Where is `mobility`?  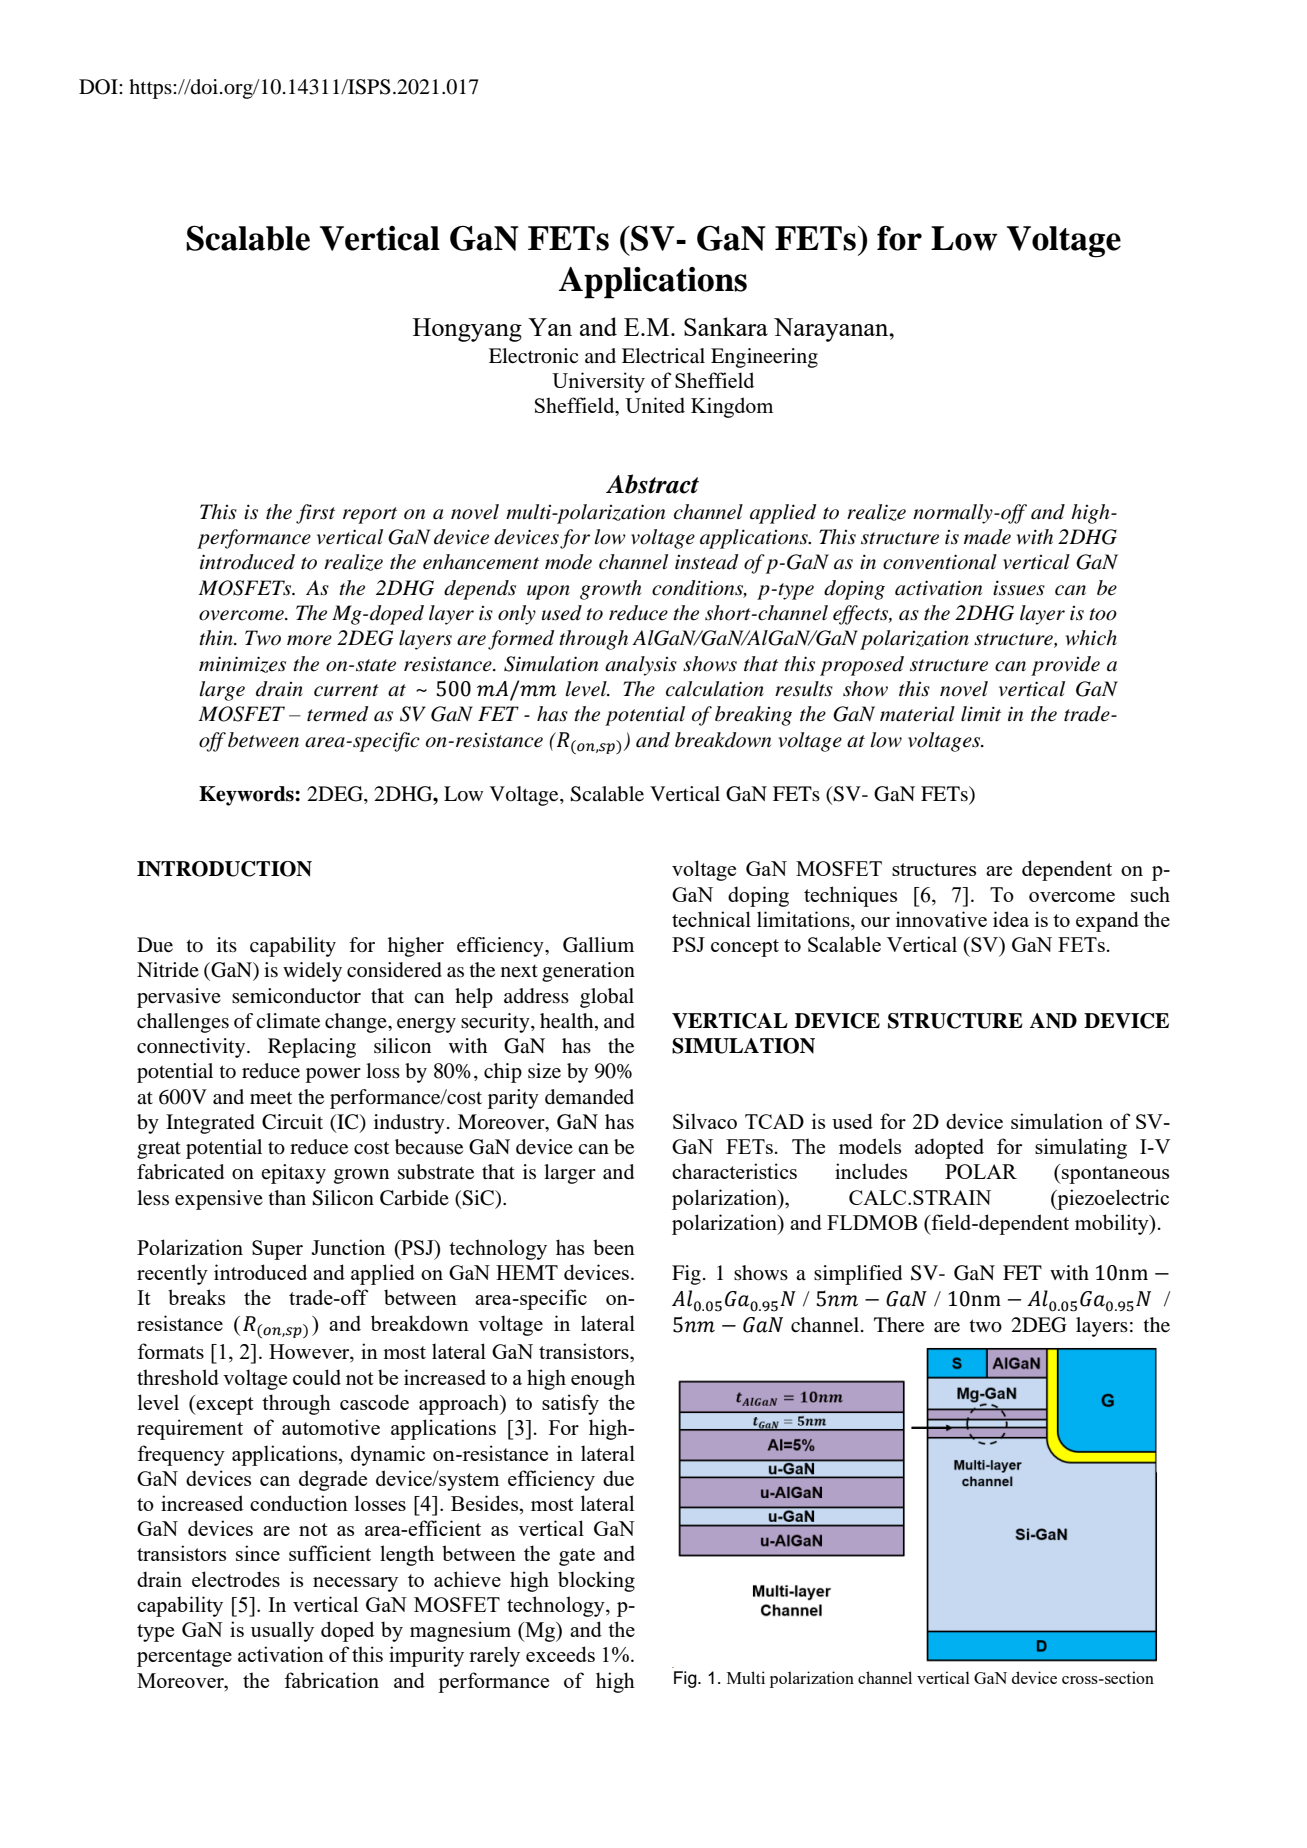 mobility is located at coordinates (1113, 1224).
